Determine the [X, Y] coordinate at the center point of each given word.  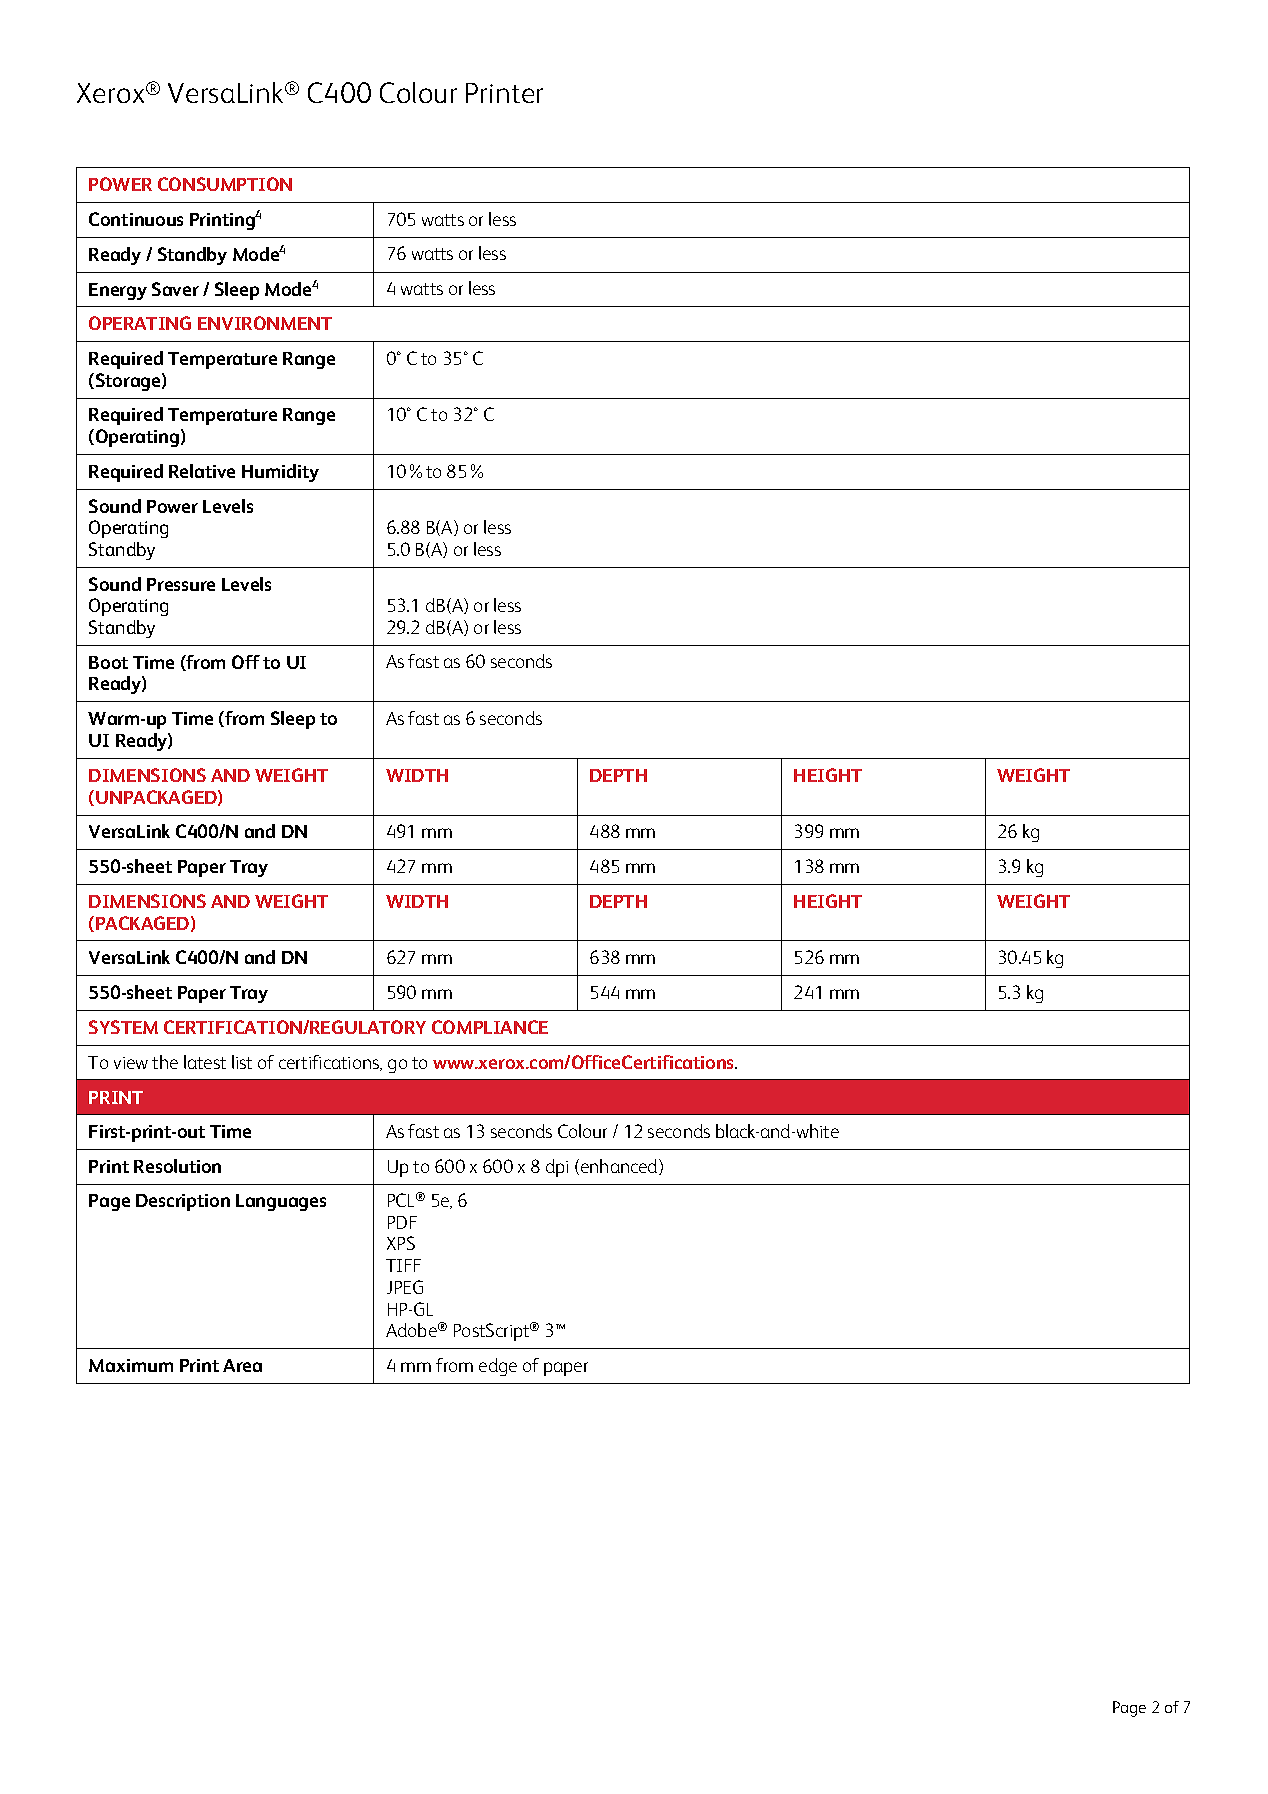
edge [498, 1367]
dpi [557, 1168]
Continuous [136, 219]
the [165, 1062]
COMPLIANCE [490, 1027]
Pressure [181, 584]
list [242, 1062]
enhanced [620, 1167]
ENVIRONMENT [265, 323]
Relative [202, 471]
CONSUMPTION [225, 184]
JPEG [405, 1287]
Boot [108, 662]
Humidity [280, 473]
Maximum [131, 1365]
